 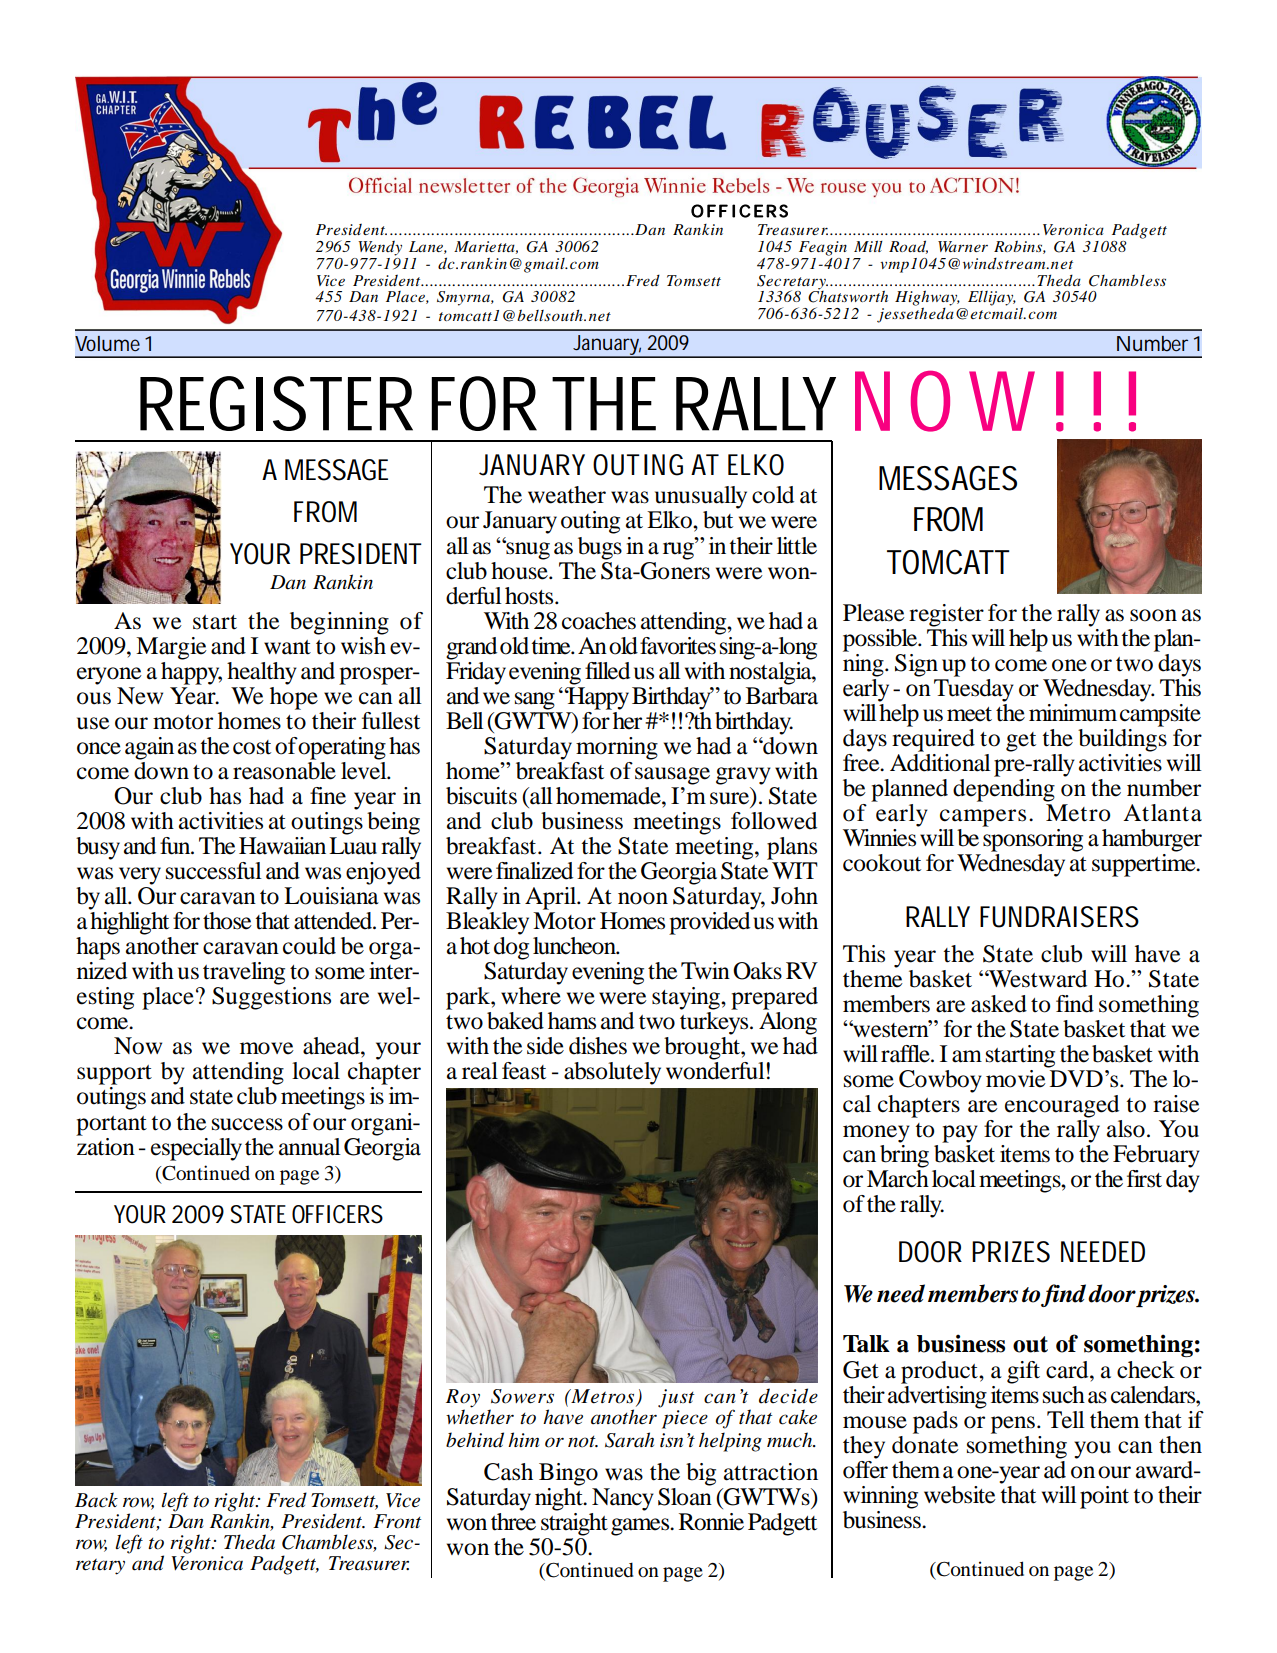 I want to click on absolutely, so click(x=612, y=1073).
